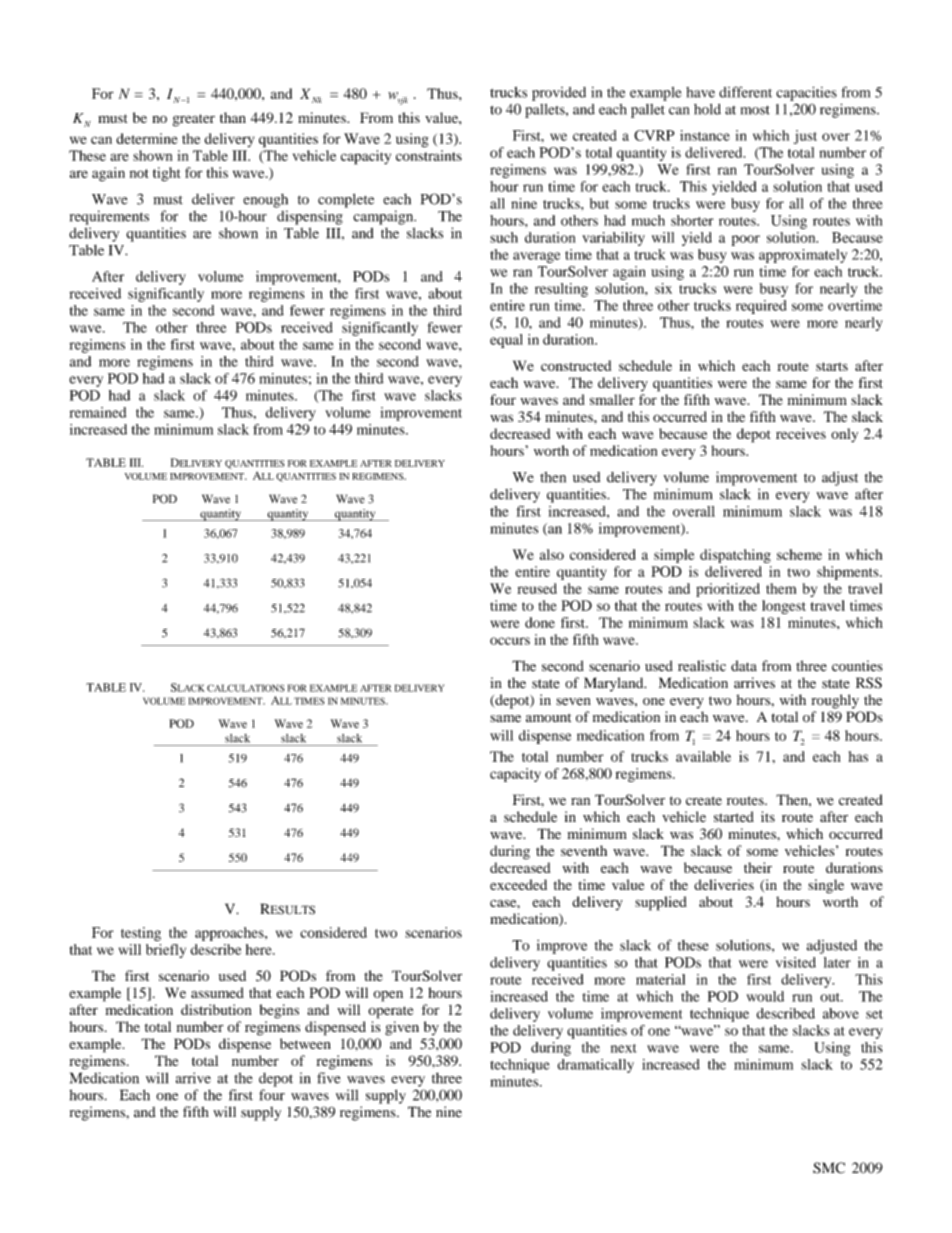 This page has width=952, height=1233. Describe the element at coordinates (829, 1168) in the page. I see `SMC` at that location.
